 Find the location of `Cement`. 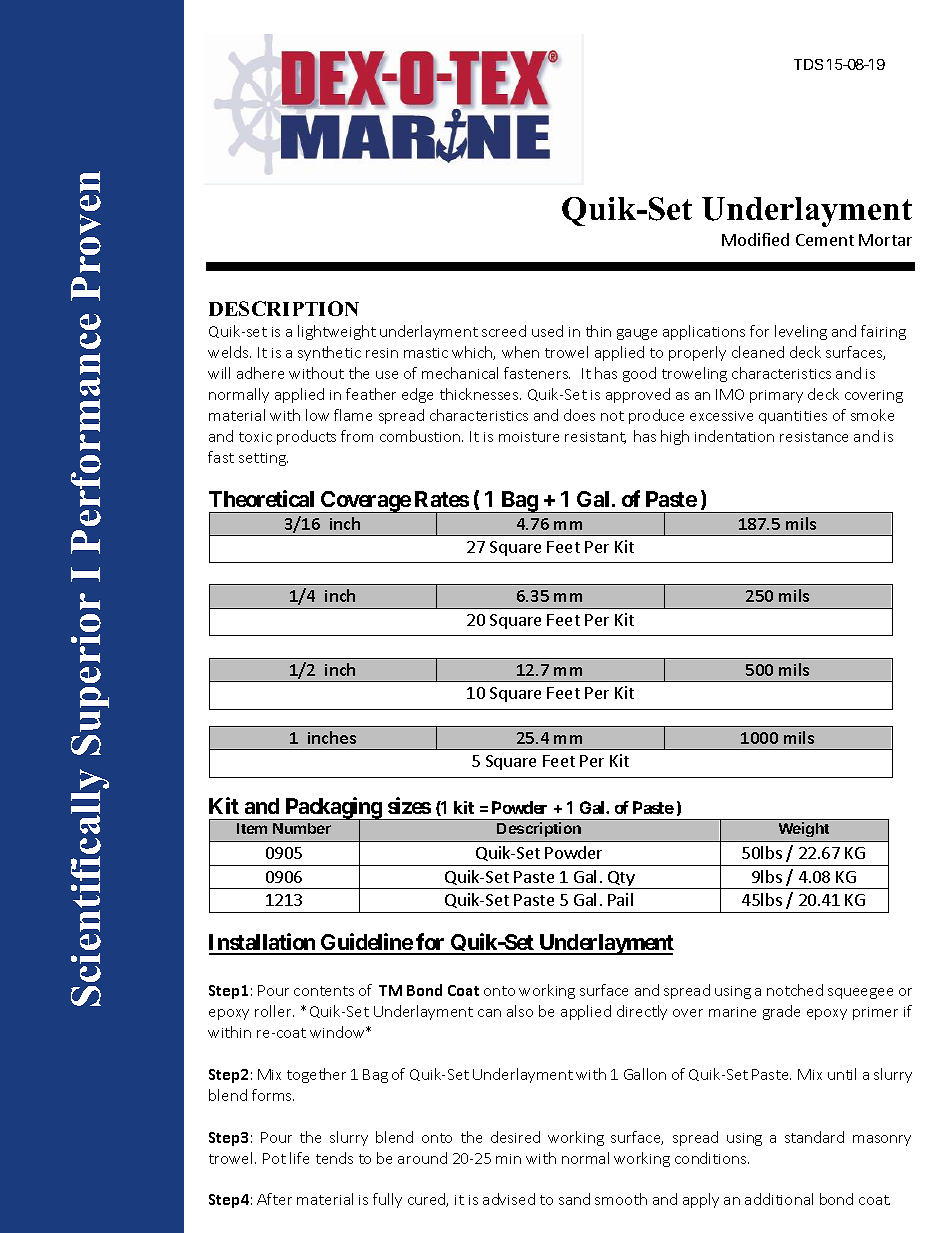

Cement is located at coordinates (825, 240).
